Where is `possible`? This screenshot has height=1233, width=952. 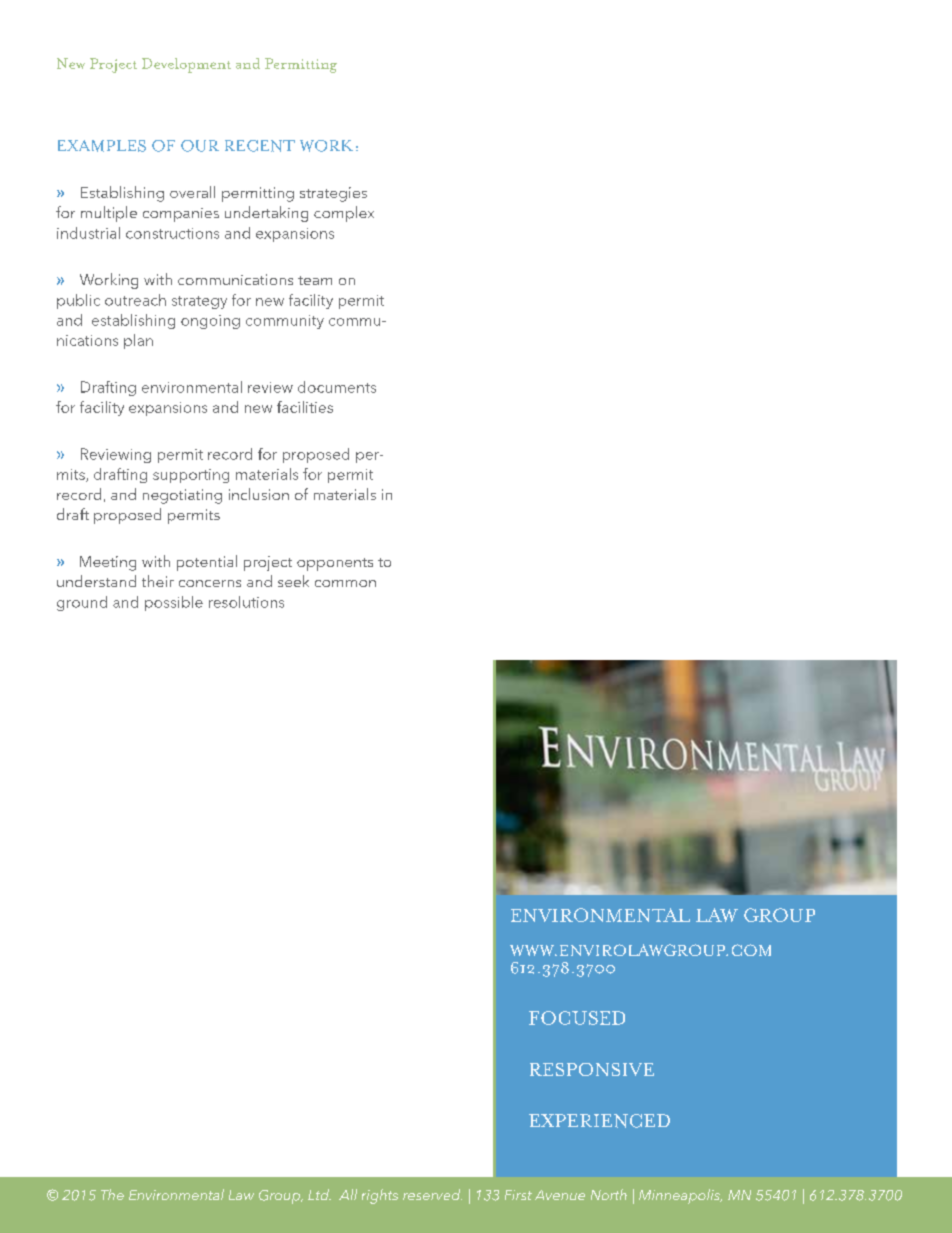 possible is located at coordinates (174, 603).
